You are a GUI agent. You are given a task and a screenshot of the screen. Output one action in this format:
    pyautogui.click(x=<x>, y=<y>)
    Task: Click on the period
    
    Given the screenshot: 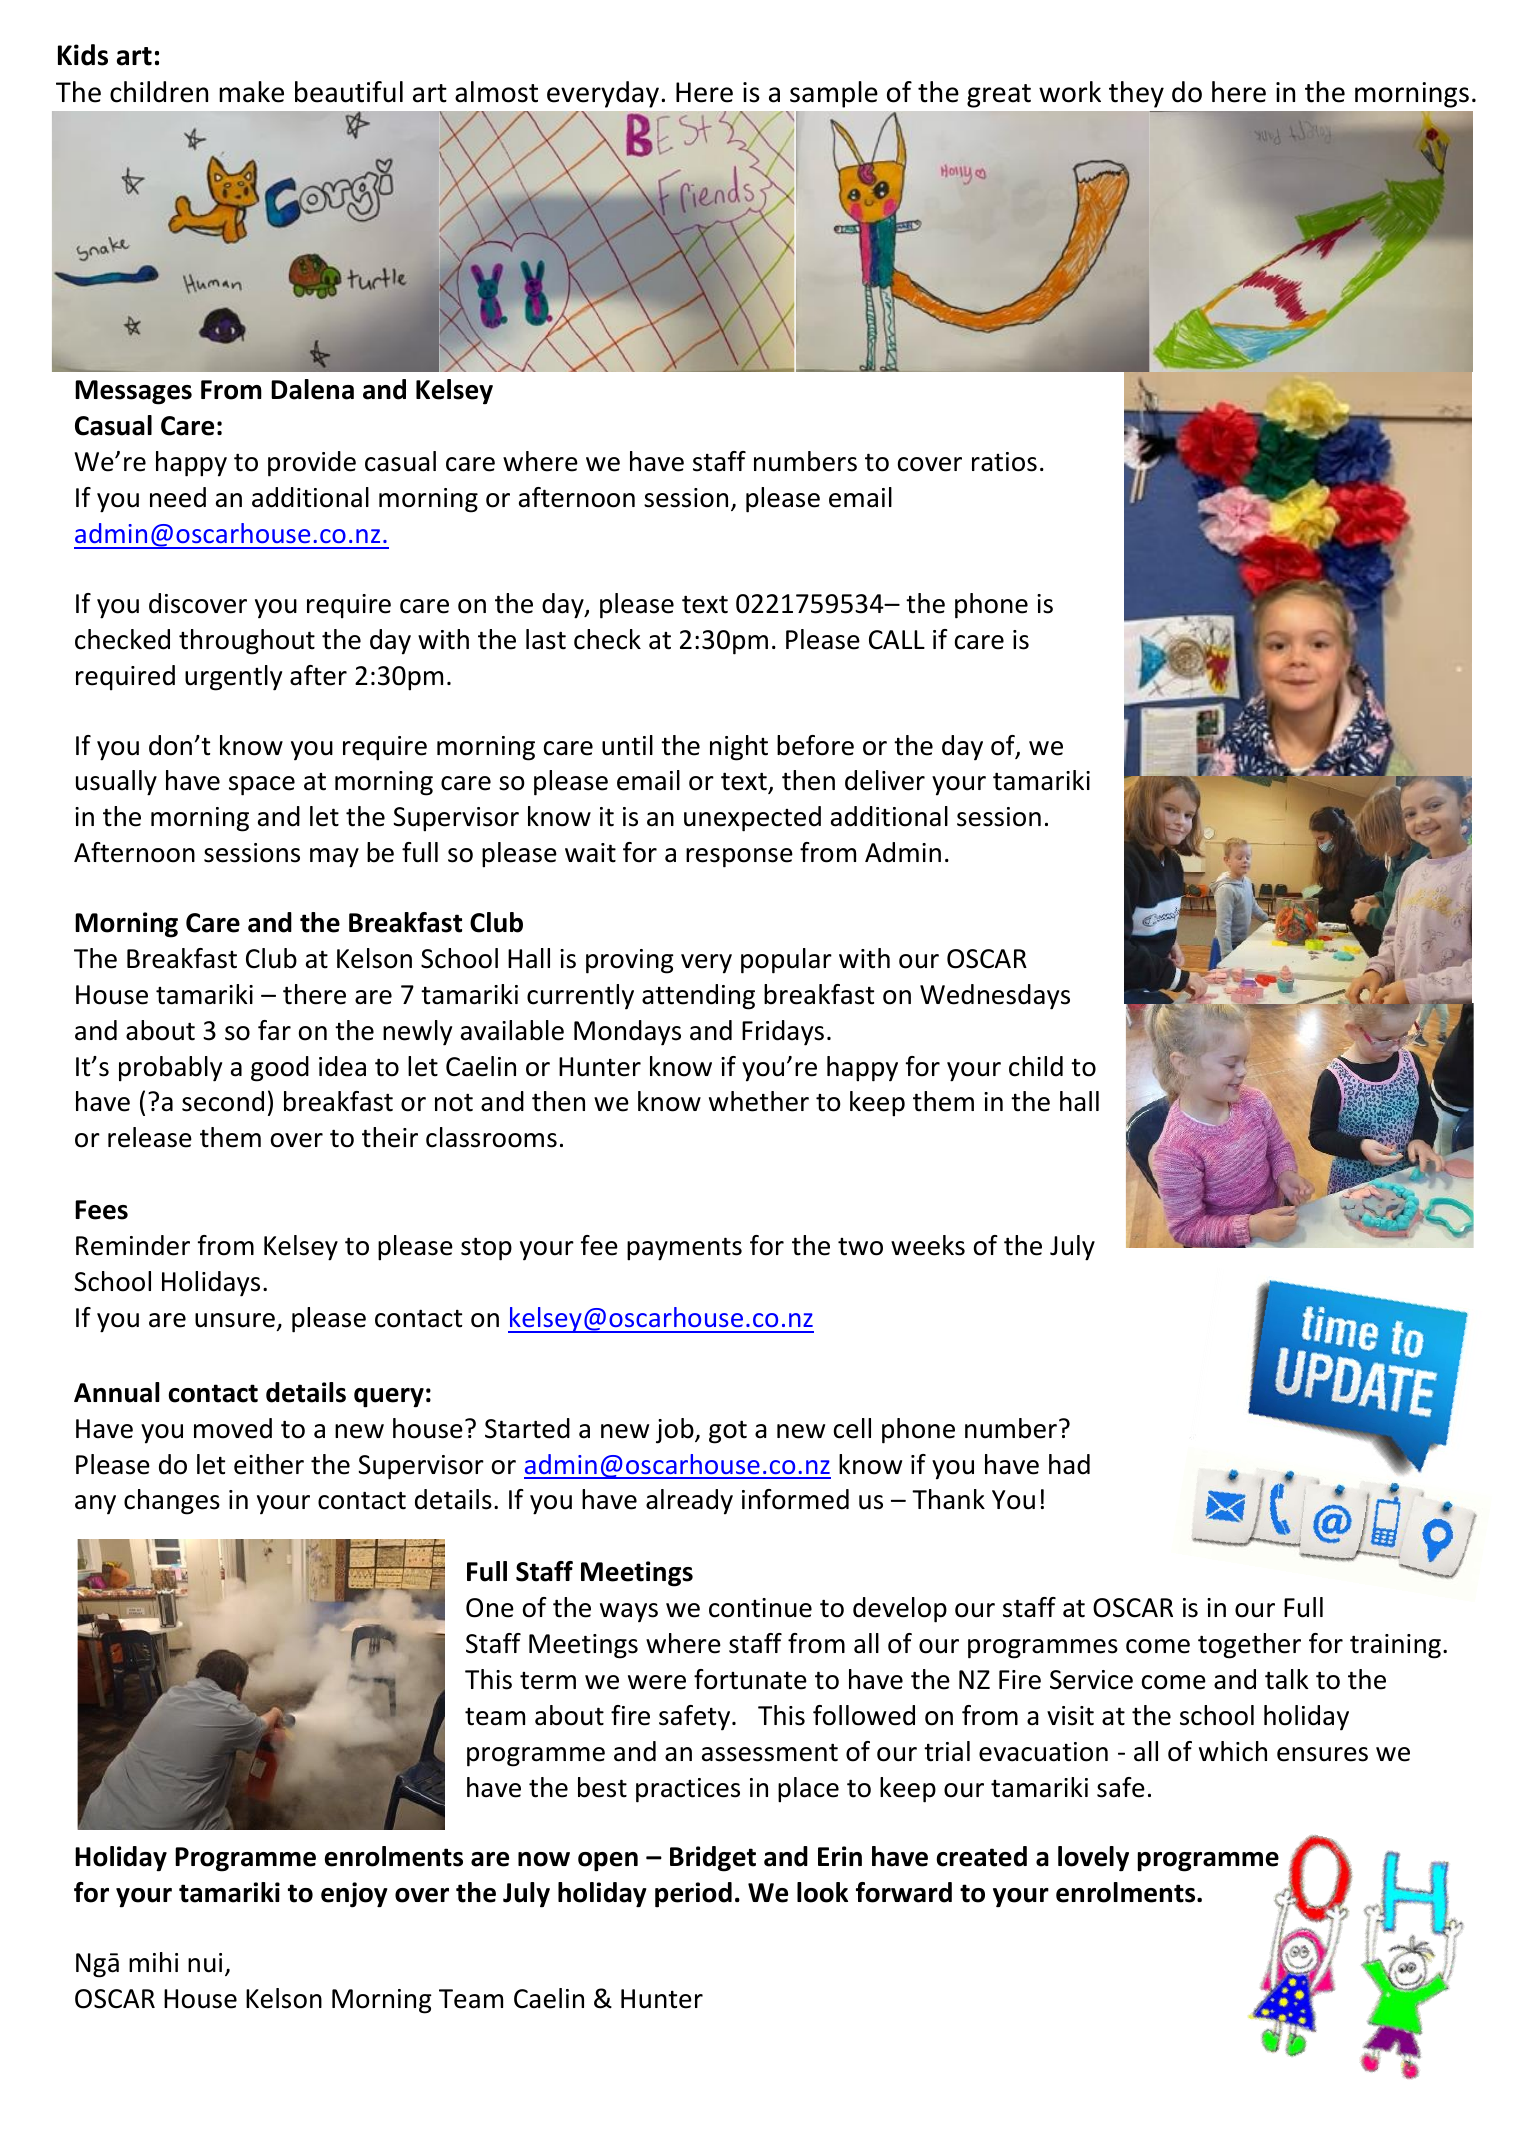 What is the action you would take?
    pyautogui.click(x=693, y=1895)
